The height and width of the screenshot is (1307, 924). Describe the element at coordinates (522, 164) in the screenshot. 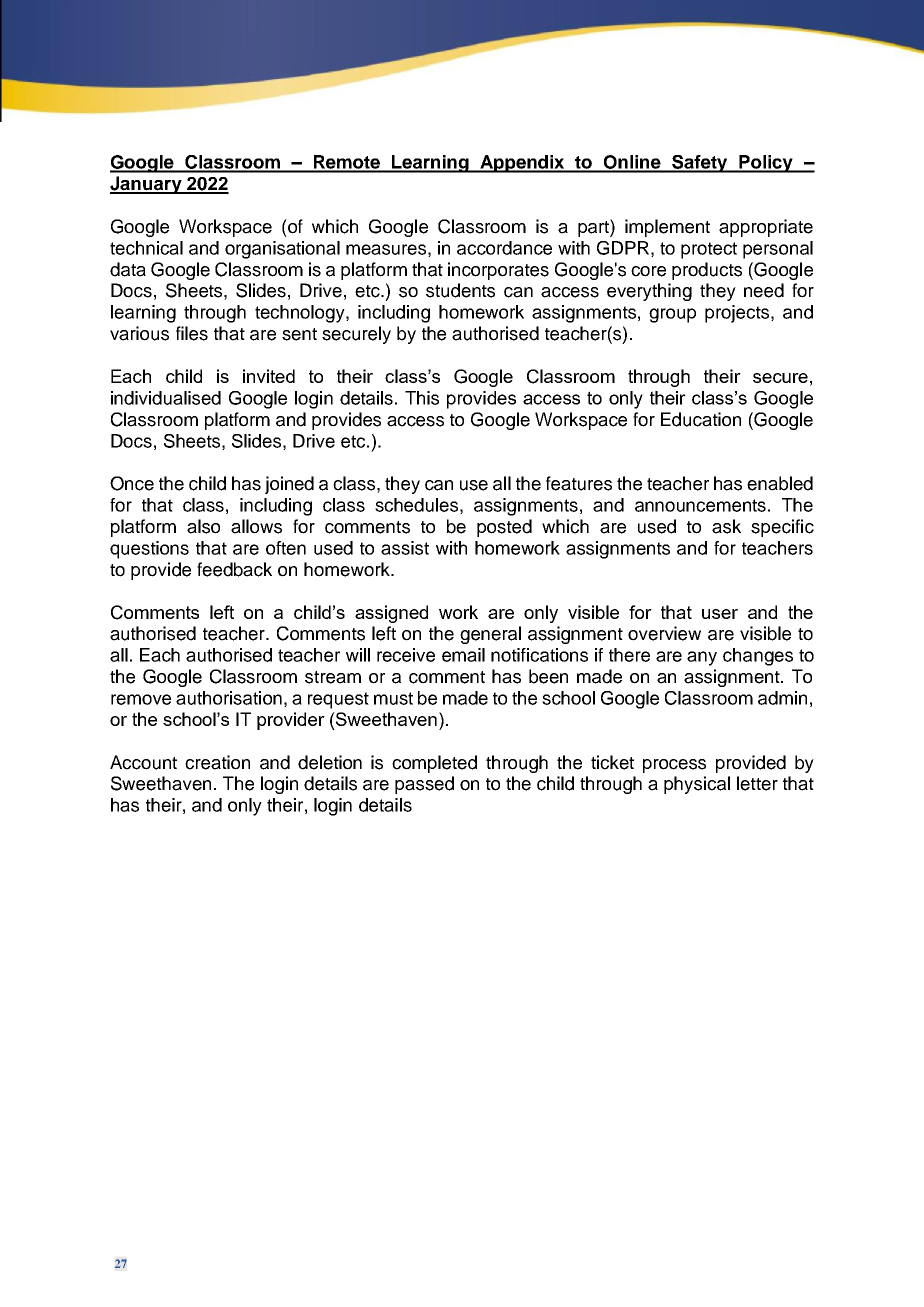

I see `Appendix` at that location.
